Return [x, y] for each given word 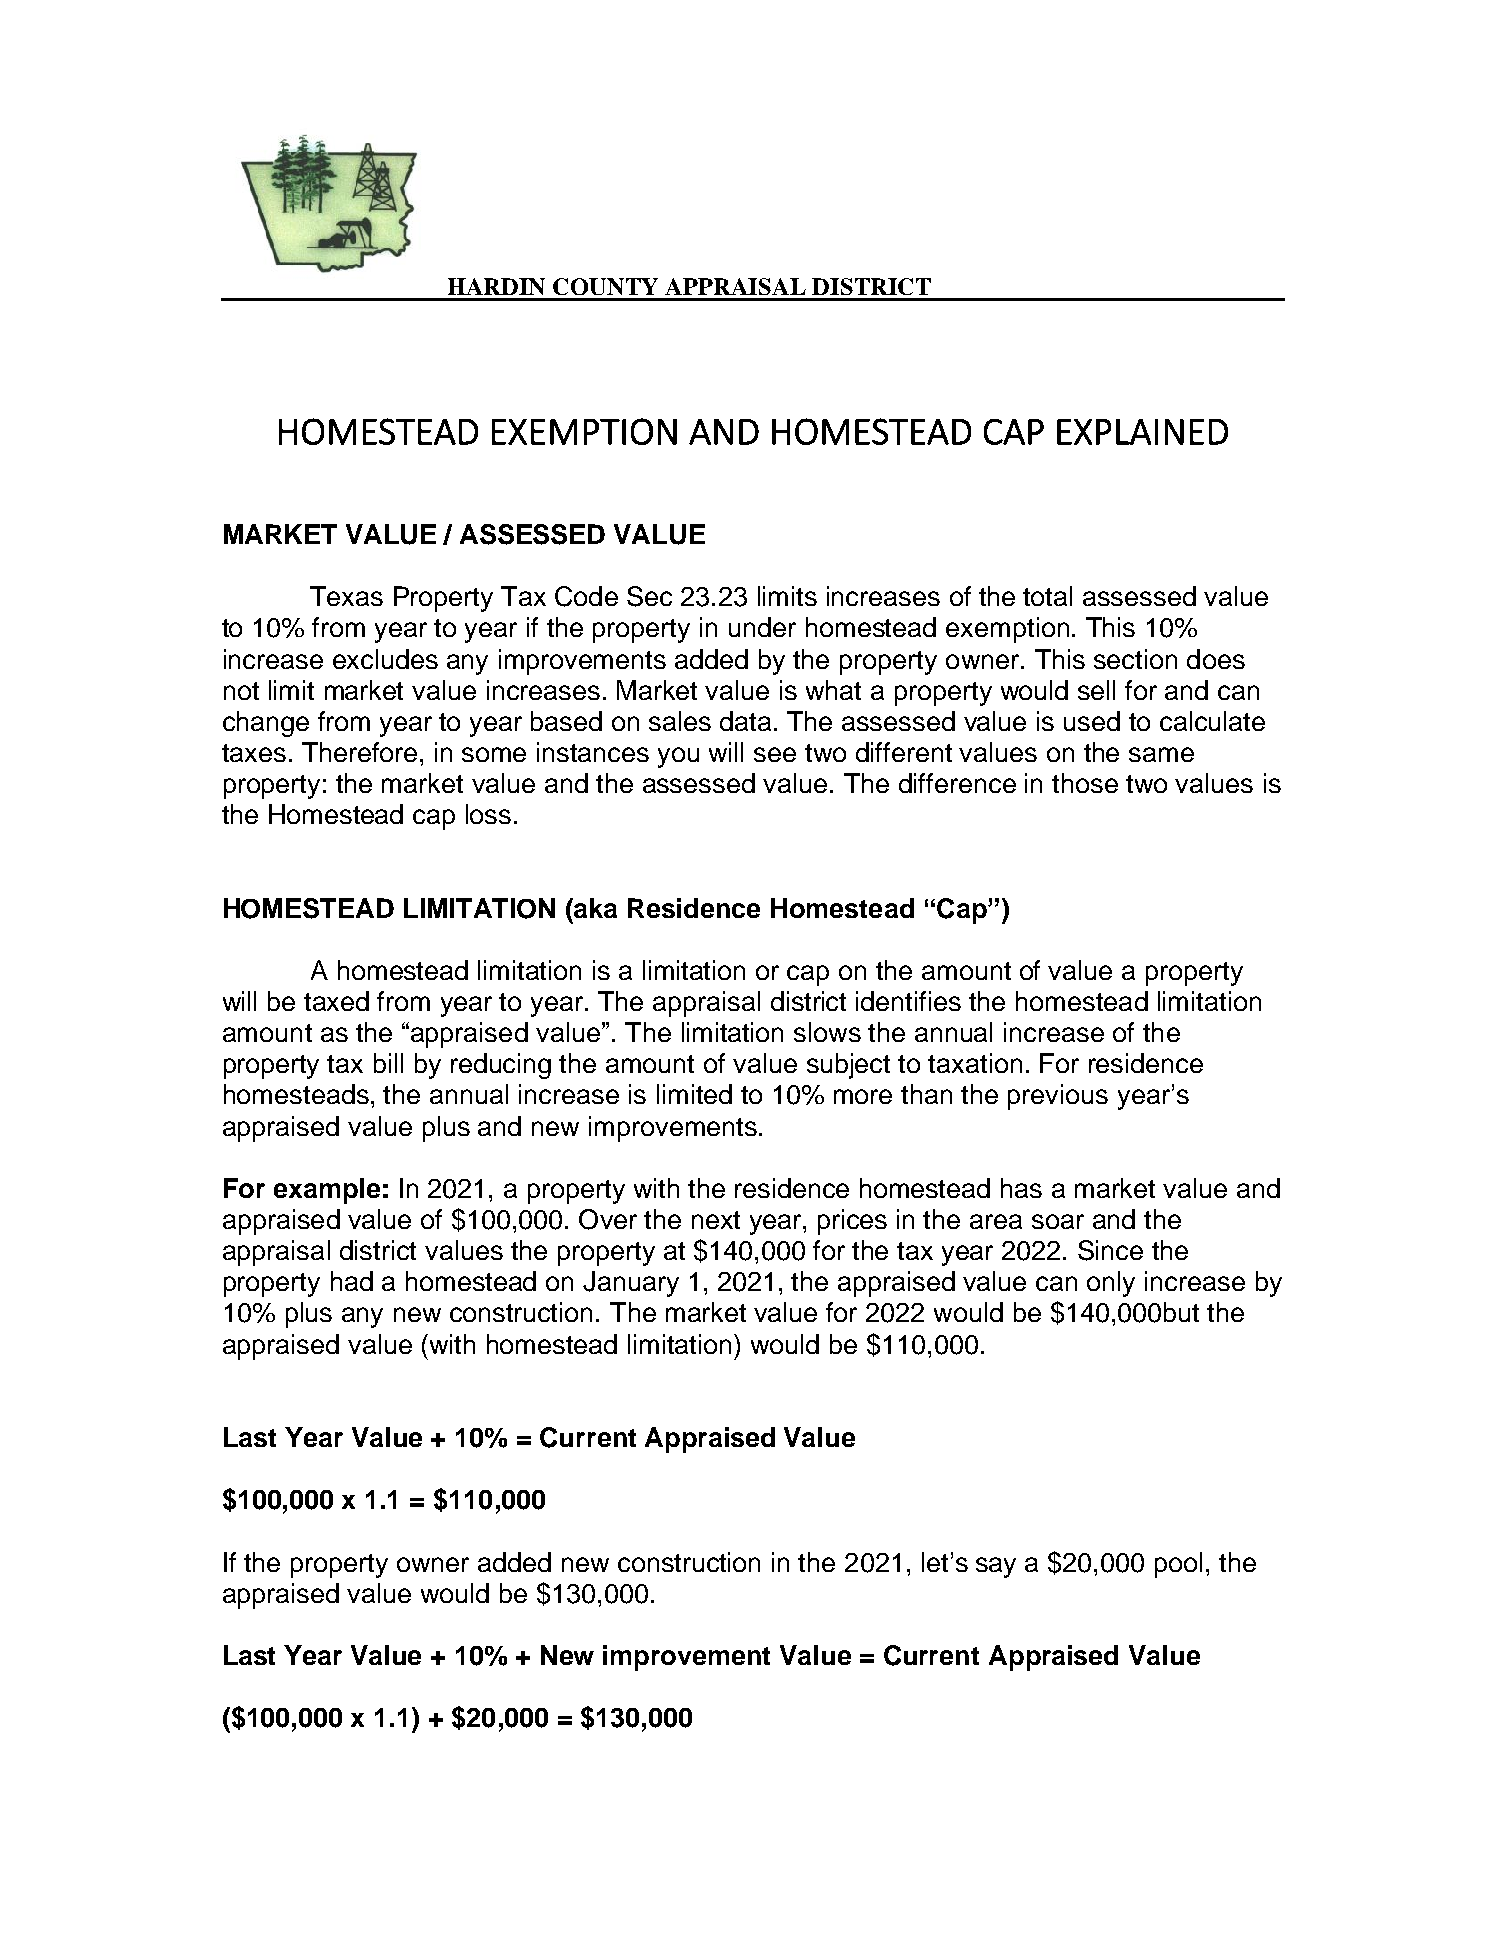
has [1021, 1188]
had [352, 1281]
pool [1178, 1565]
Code [586, 596]
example [327, 1191]
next [716, 1220]
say [996, 1567]
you [678, 757]
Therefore [359, 752]
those [1085, 783]
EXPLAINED [1142, 432]
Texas [346, 596]
